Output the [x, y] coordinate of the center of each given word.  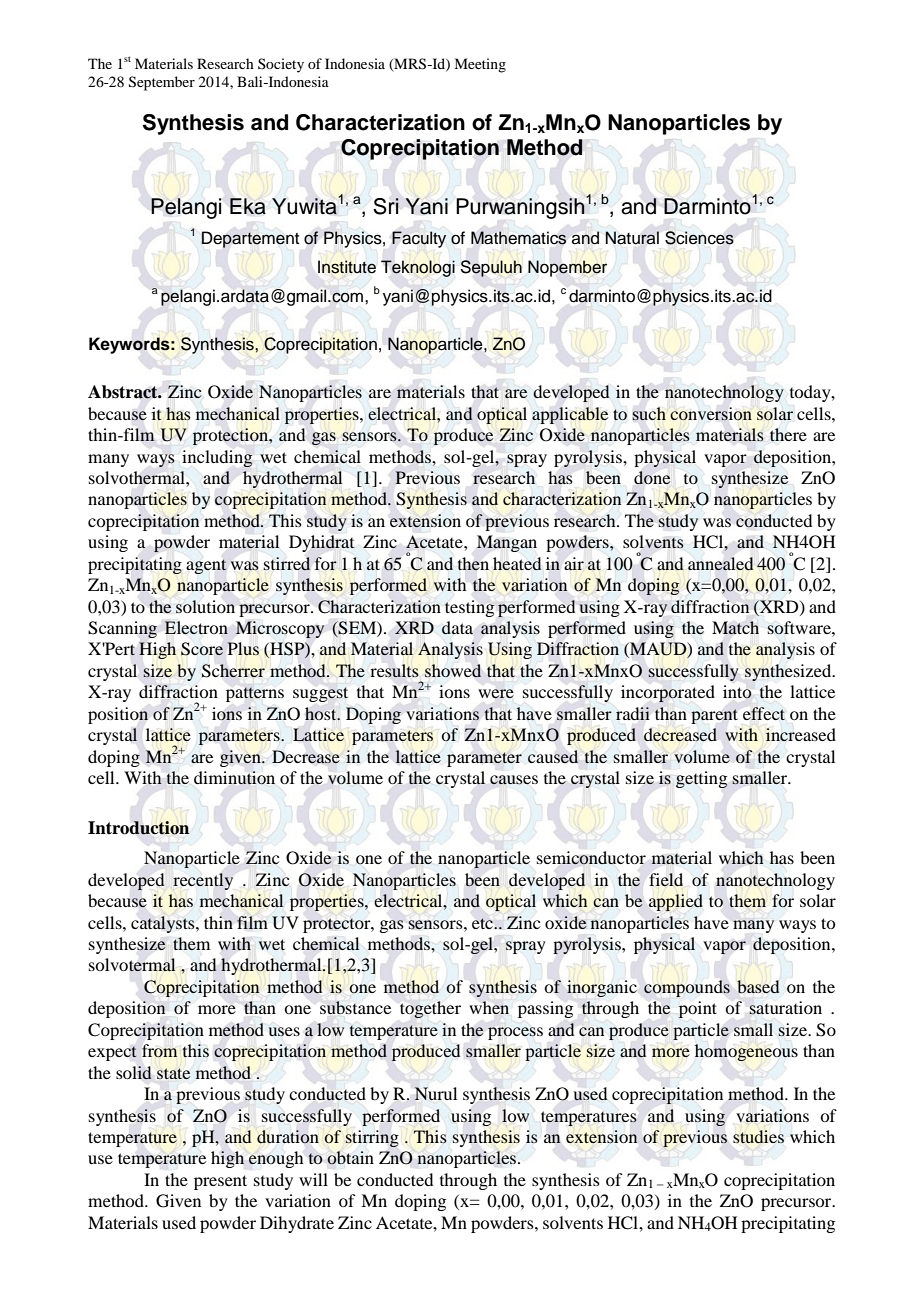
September [162, 83]
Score [202, 649]
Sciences [699, 238]
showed [453, 671]
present [220, 1182]
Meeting [480, 65]
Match [735, 628]
